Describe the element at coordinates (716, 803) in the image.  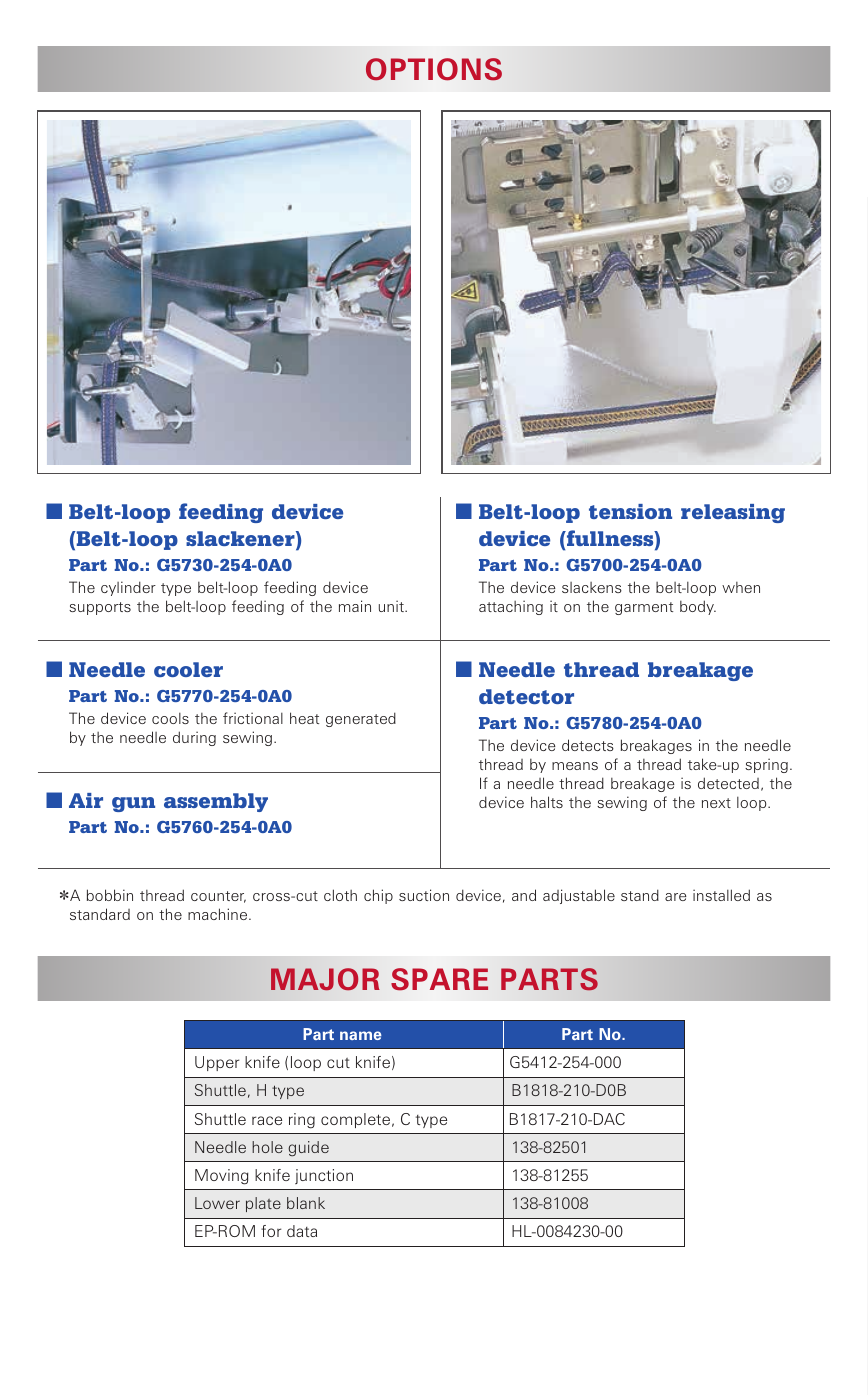
I see `next` at that location.
